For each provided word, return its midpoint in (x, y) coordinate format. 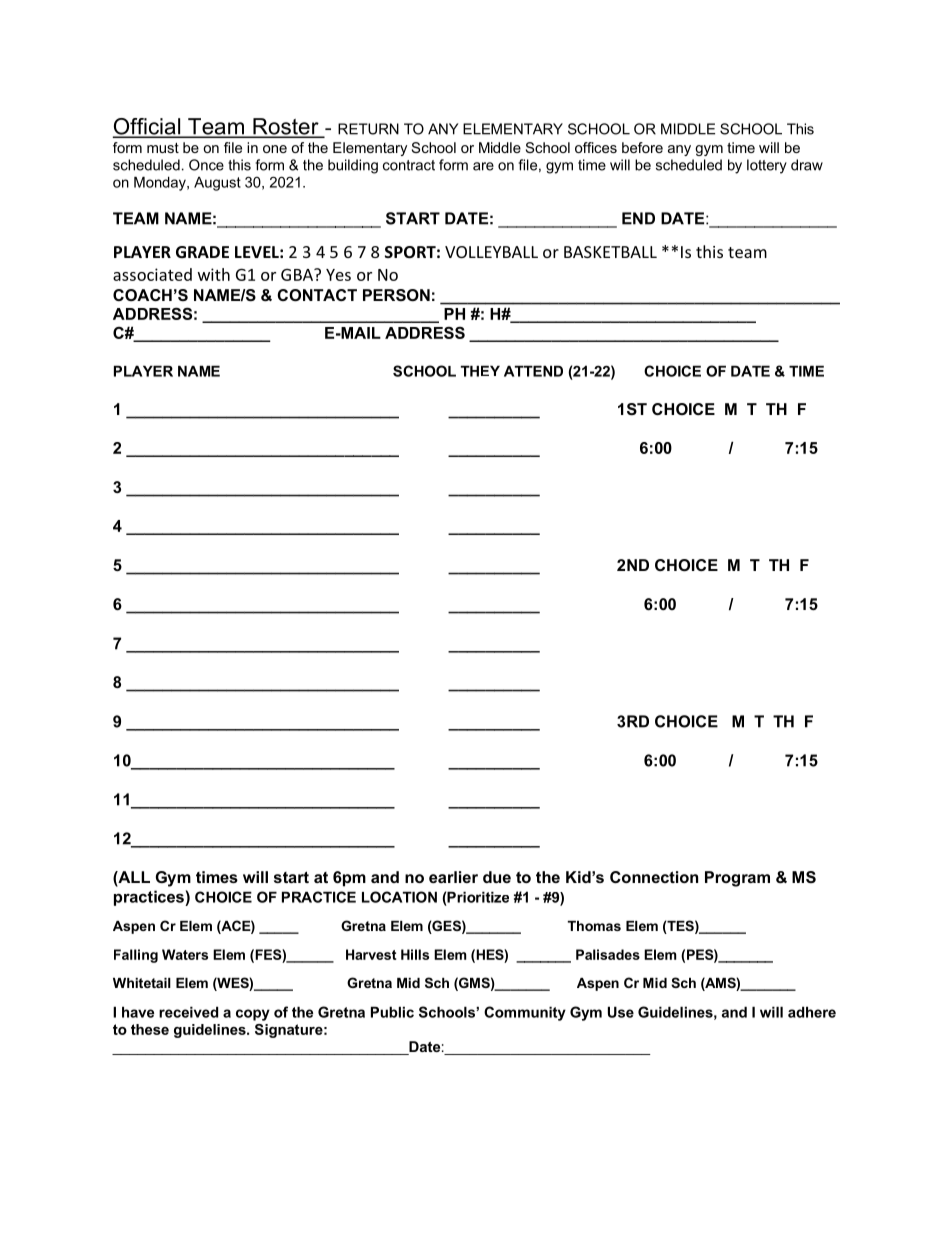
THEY (480, 371)
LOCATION (399, 897)
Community (525, 1013)
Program (737, 879)
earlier (453, 877)
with (214, 274)
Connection (654, 877)
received (188, 1012)
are (483, 166)
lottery (767, 166)
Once (206, 165)
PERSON (396, 295)
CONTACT (317, 295)
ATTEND (533, 371)
